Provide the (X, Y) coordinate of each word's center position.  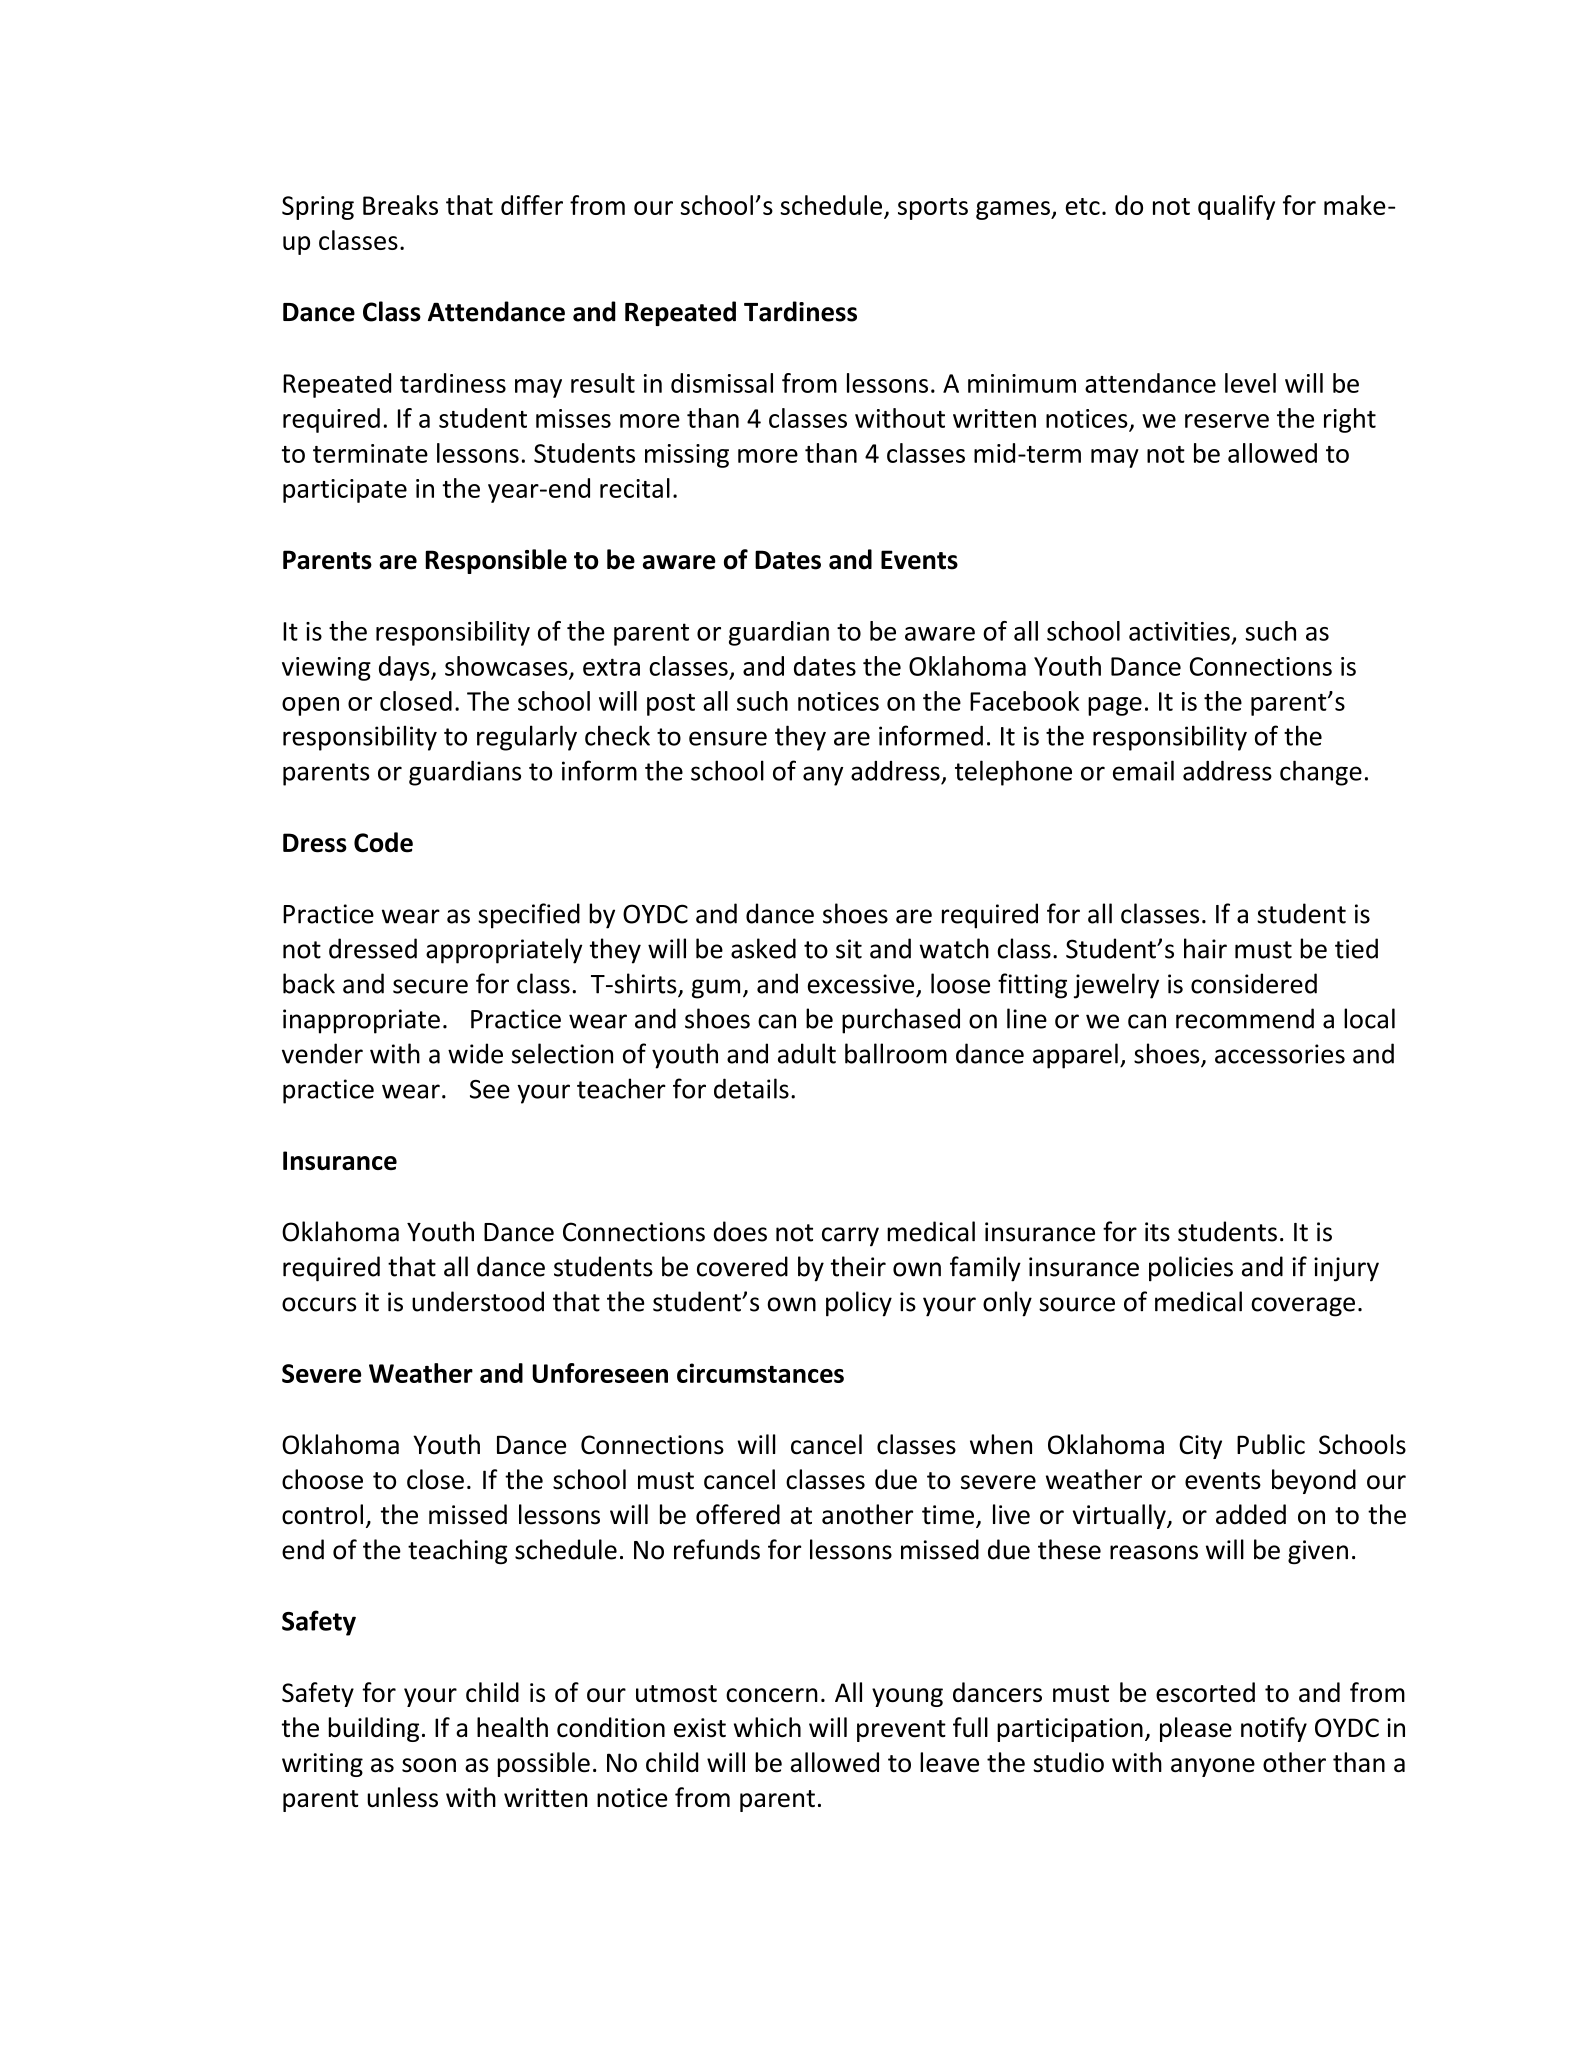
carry (850, 1237)
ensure (728, 738)
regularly (527, 738)
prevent (901, 1731)
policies (1191, 1269)
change (1321, 773)
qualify (1236, 207)
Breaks (400, 205)
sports (933, 209)
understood (478, 1301)
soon (429, 1765)
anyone (1213, 1767)
